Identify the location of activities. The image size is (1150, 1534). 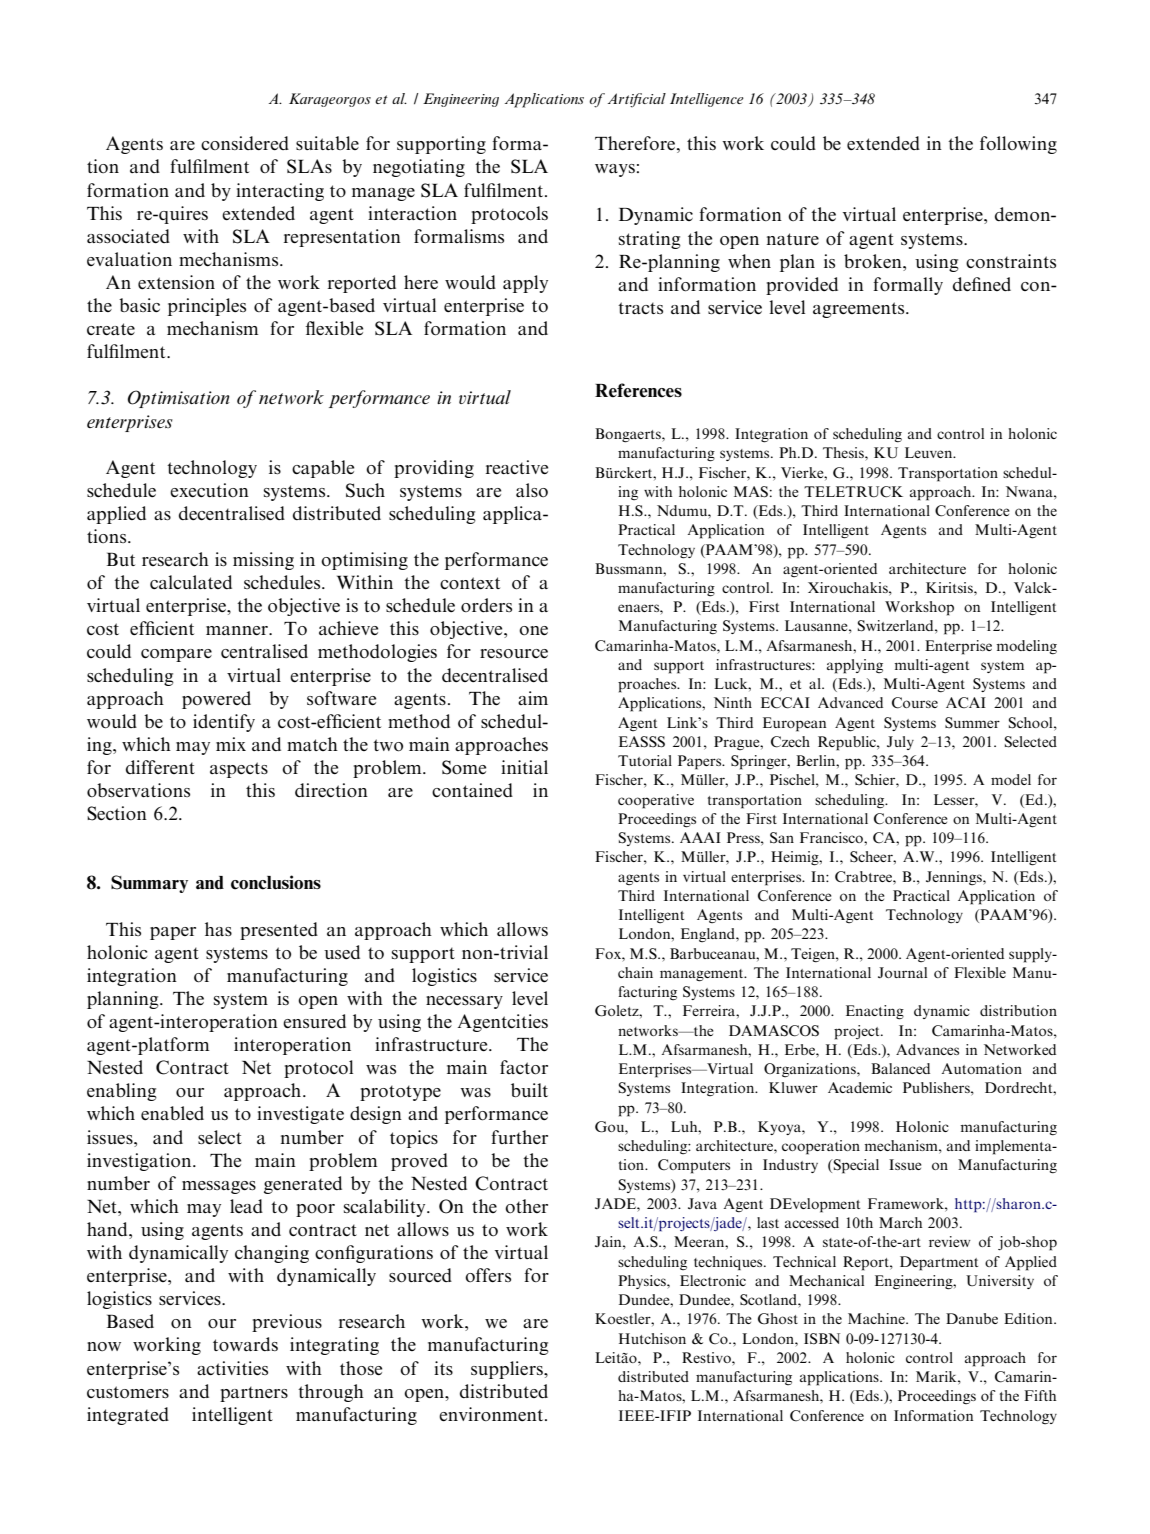
(232, 1368).
